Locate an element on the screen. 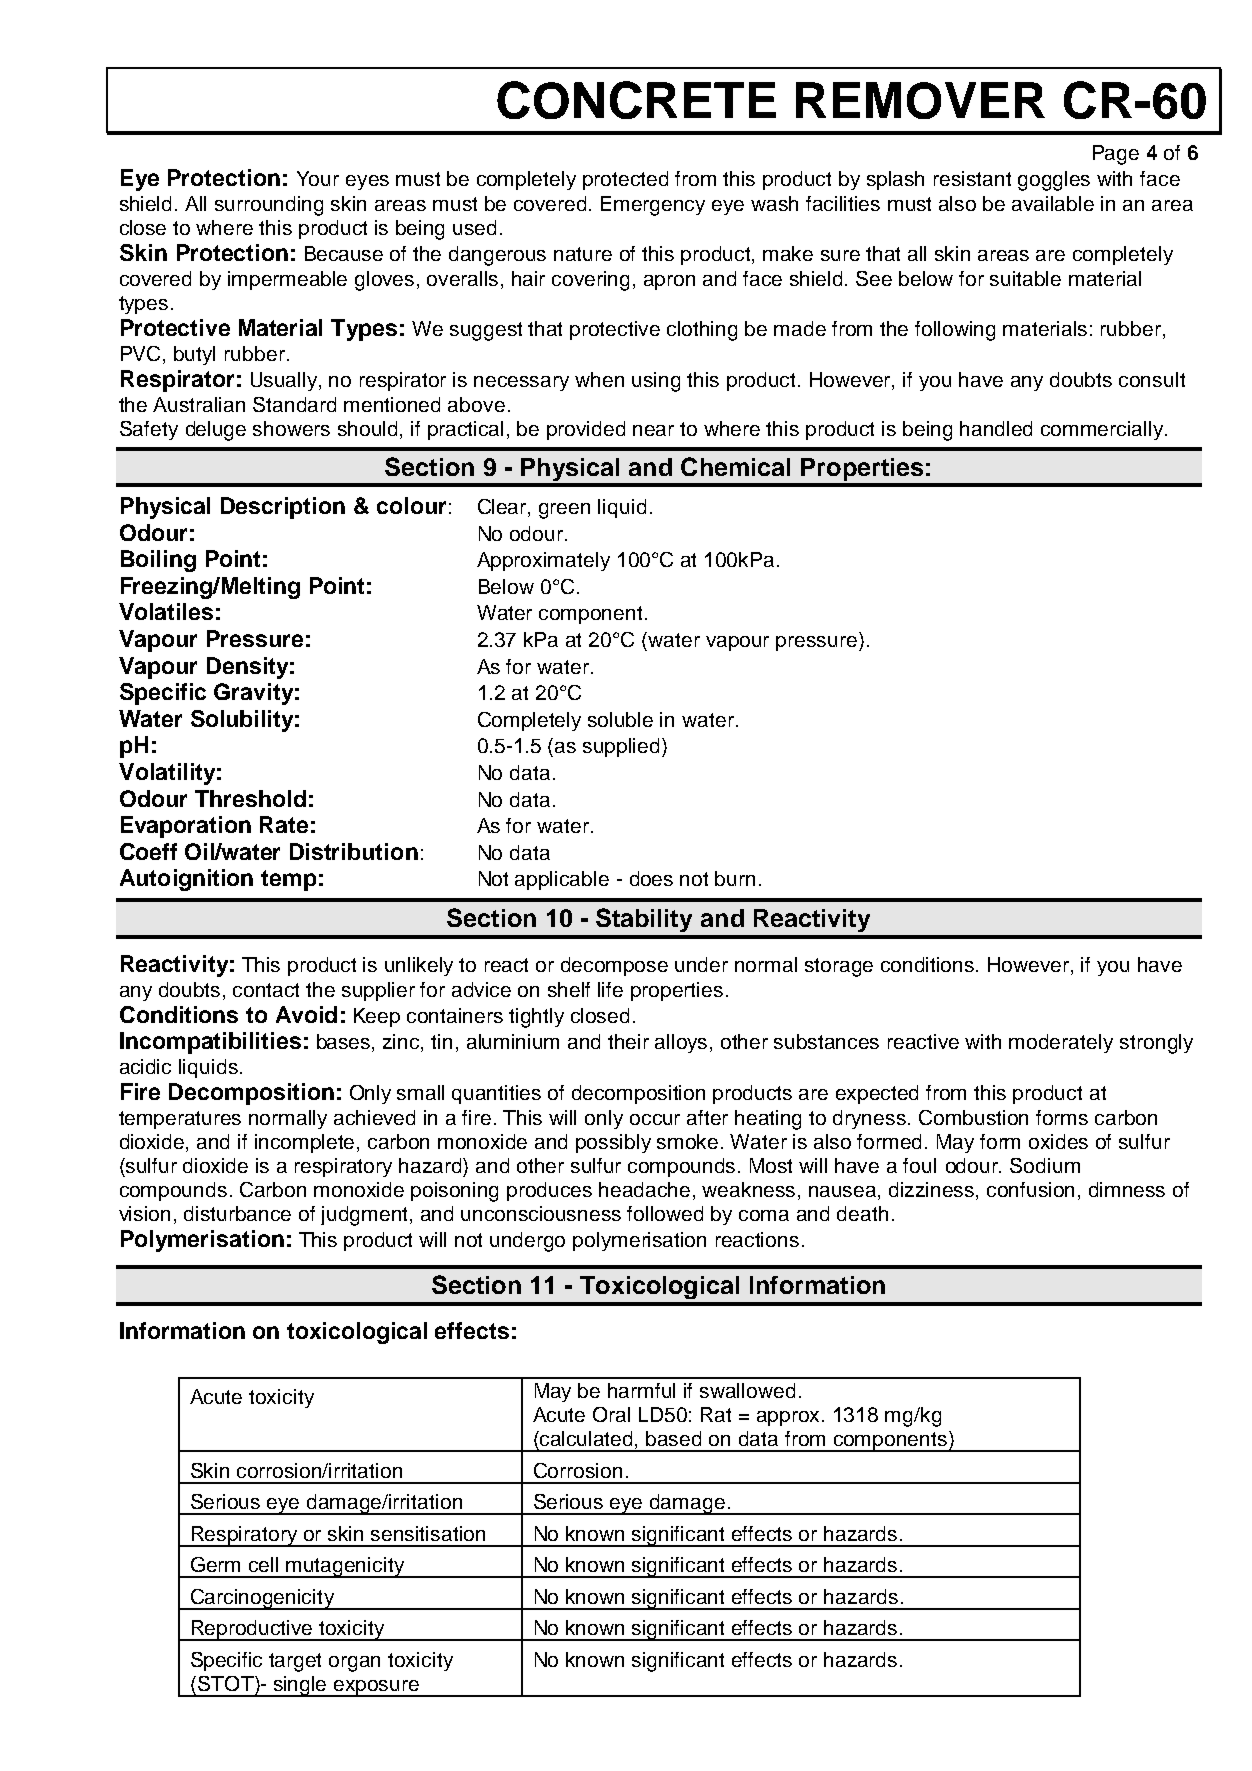 The height and width of the screenshot is (1771, 1252). storage is located at coordinates (839, 967).
